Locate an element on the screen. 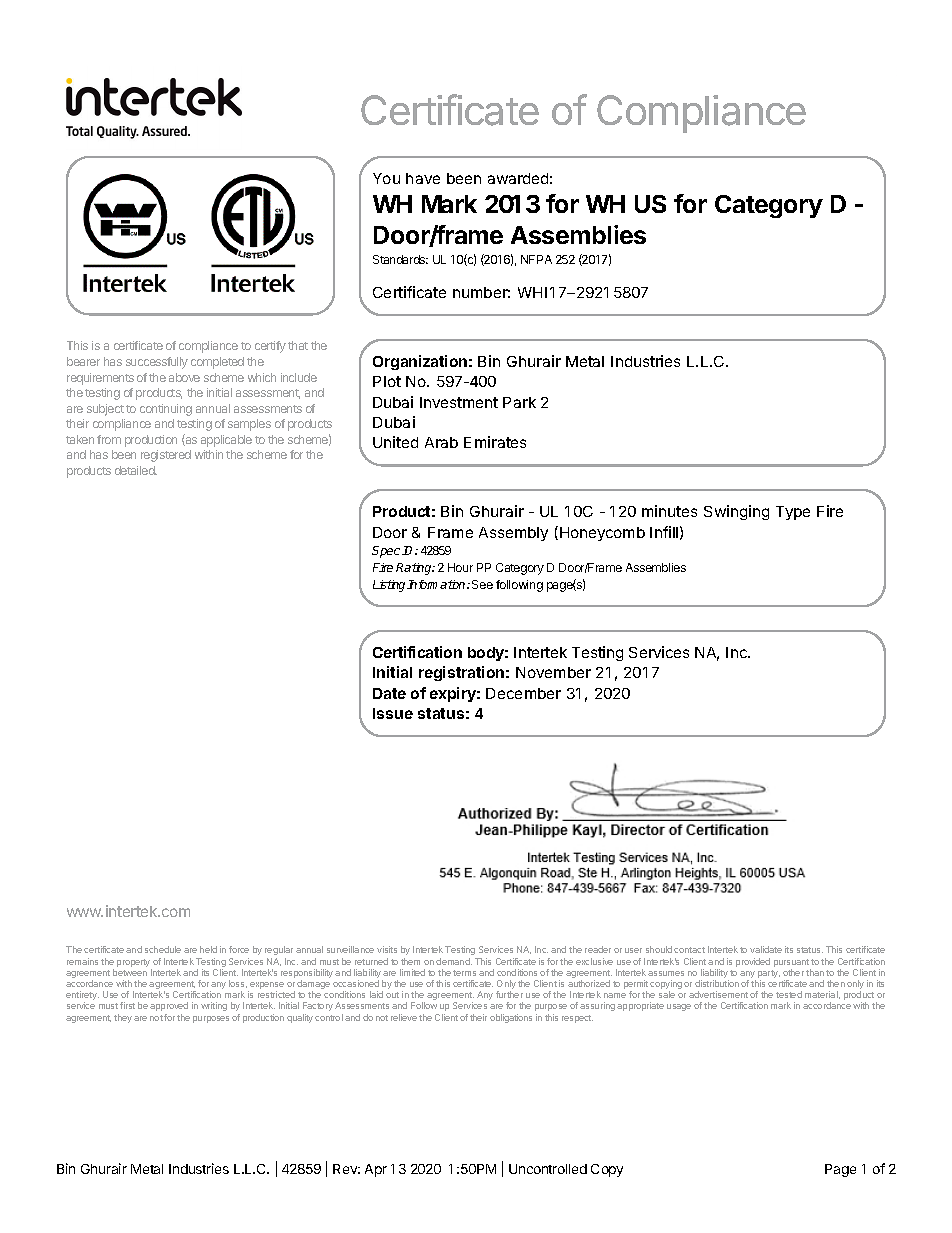 This screenshot has width=952, height=1233. You is located at coordinates (386, 178).
